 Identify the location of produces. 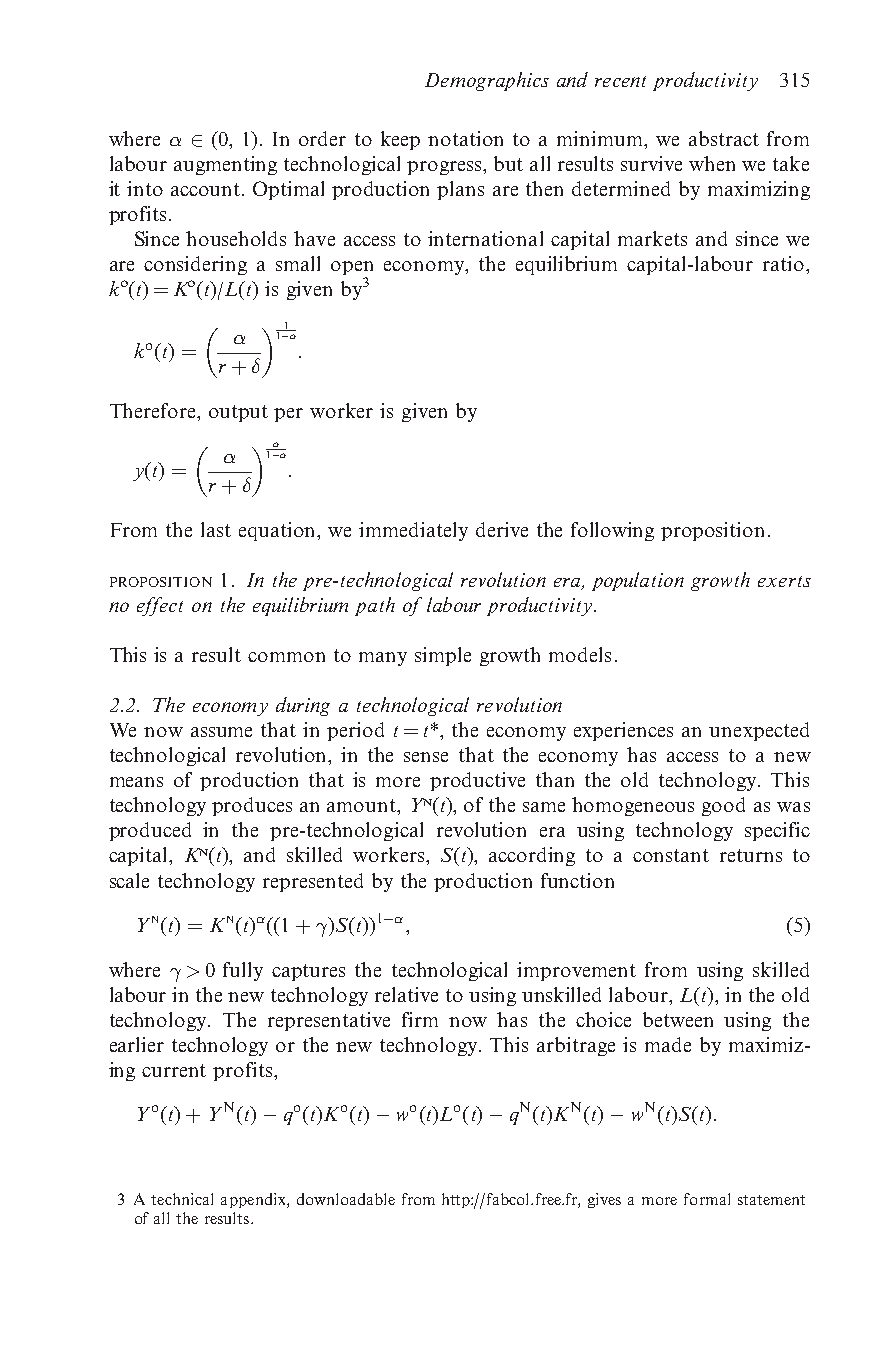
(252, 806).
